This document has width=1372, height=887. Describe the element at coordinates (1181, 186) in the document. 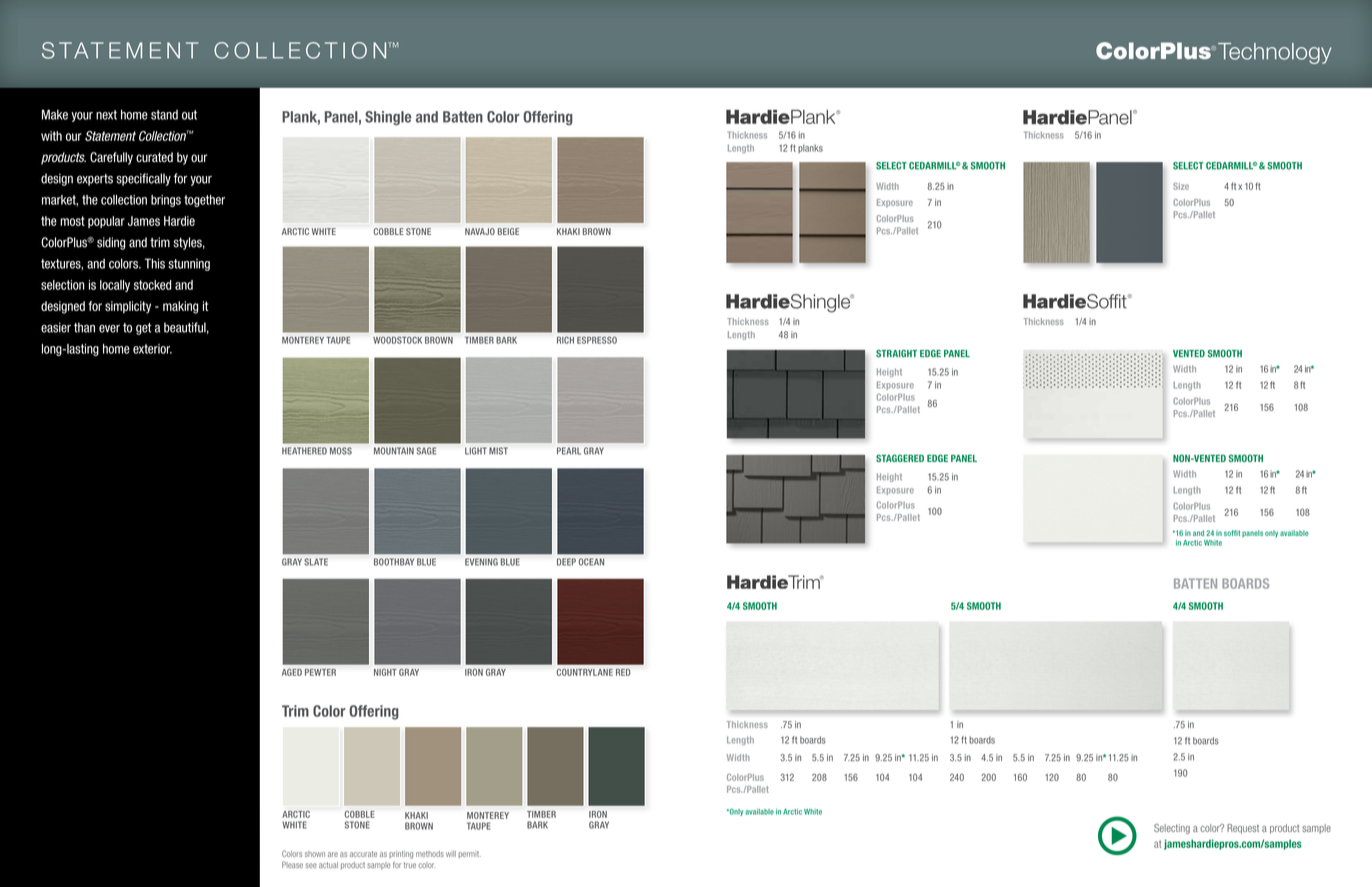

I see `Size` at that location.
